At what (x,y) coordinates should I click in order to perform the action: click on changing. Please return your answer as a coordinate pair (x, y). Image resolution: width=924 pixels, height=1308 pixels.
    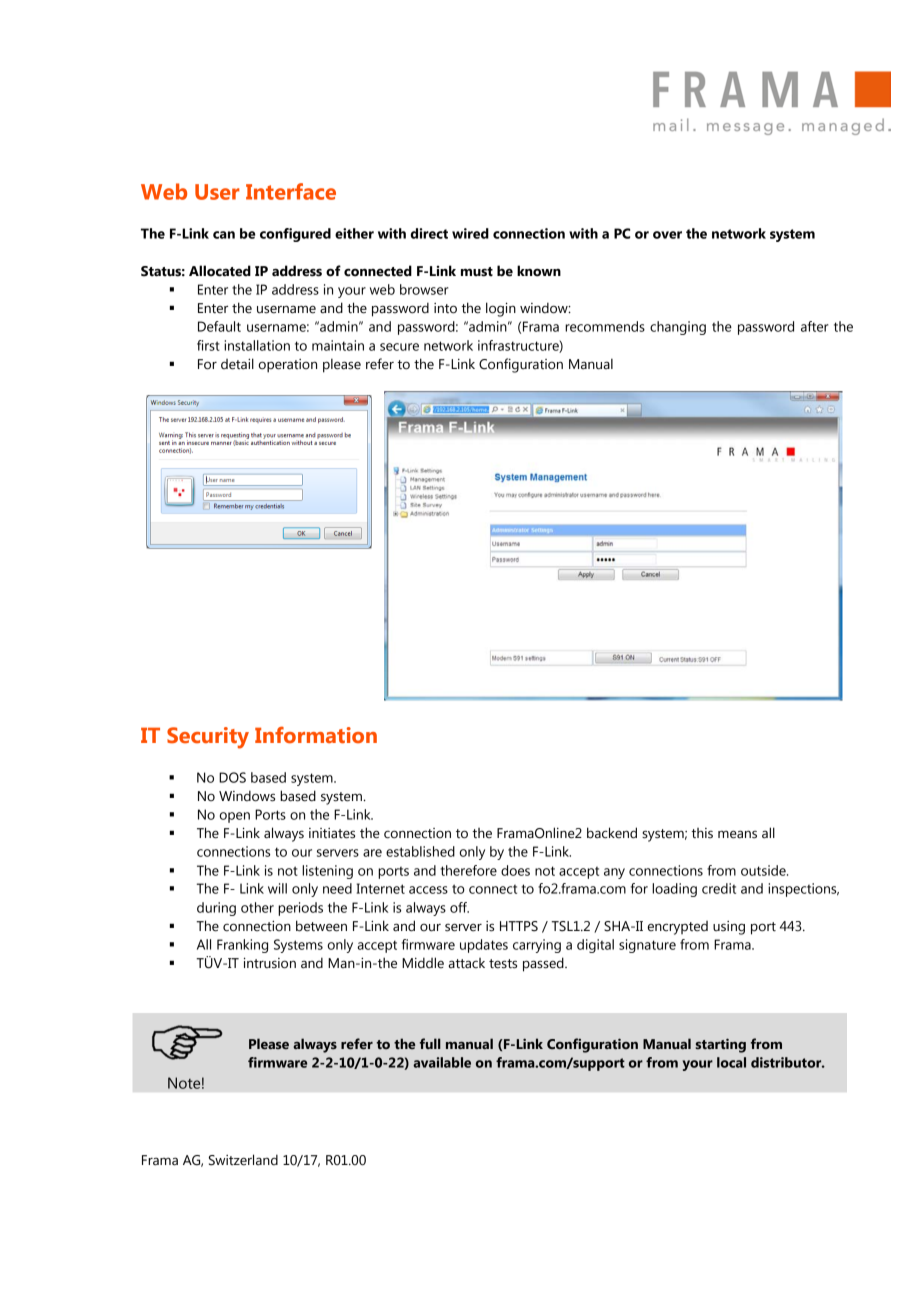
    Looking at the image, I should click on (678, 328).
